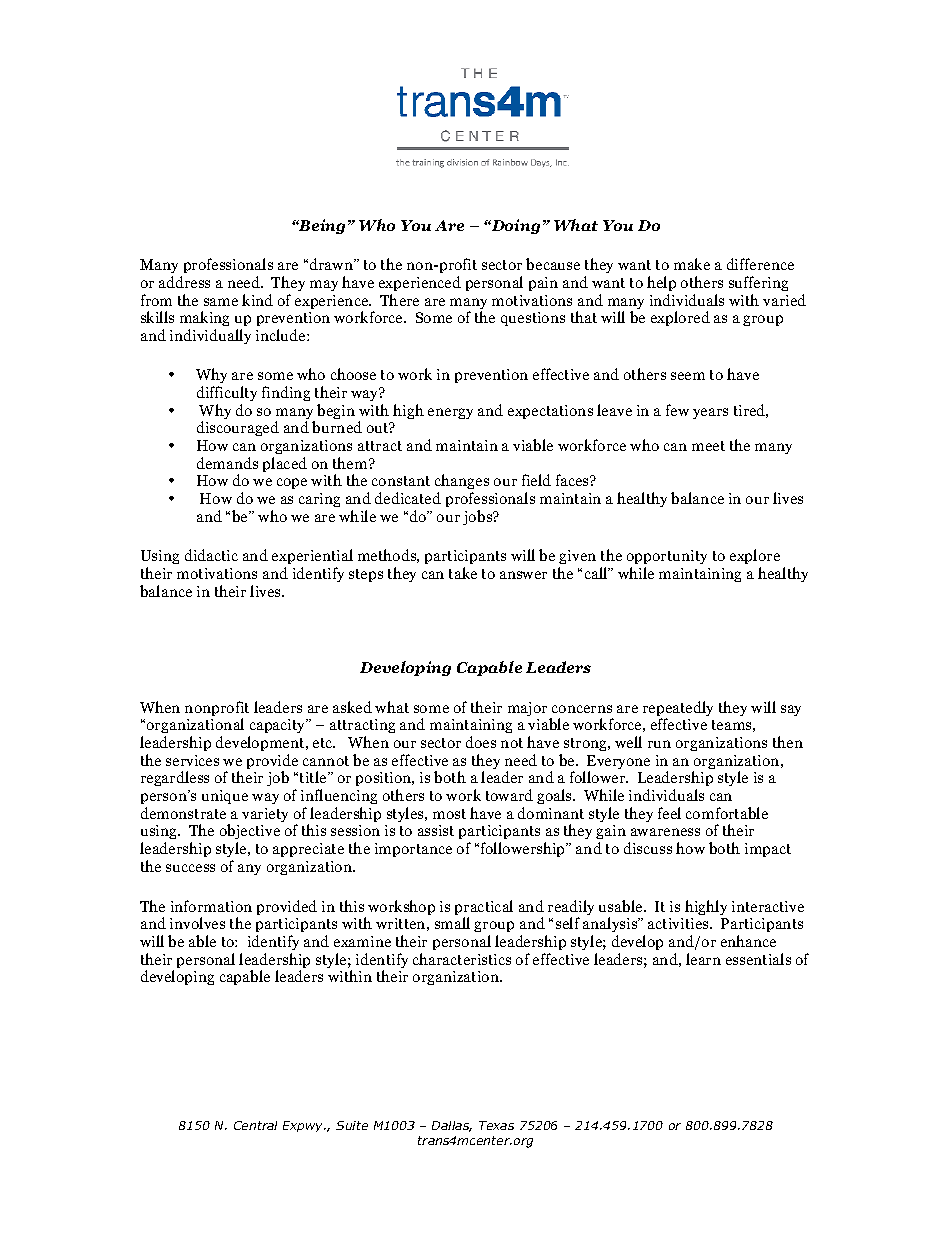  Describe the element at coordinates (250, 833) in the image. I see `objective` at that location.
